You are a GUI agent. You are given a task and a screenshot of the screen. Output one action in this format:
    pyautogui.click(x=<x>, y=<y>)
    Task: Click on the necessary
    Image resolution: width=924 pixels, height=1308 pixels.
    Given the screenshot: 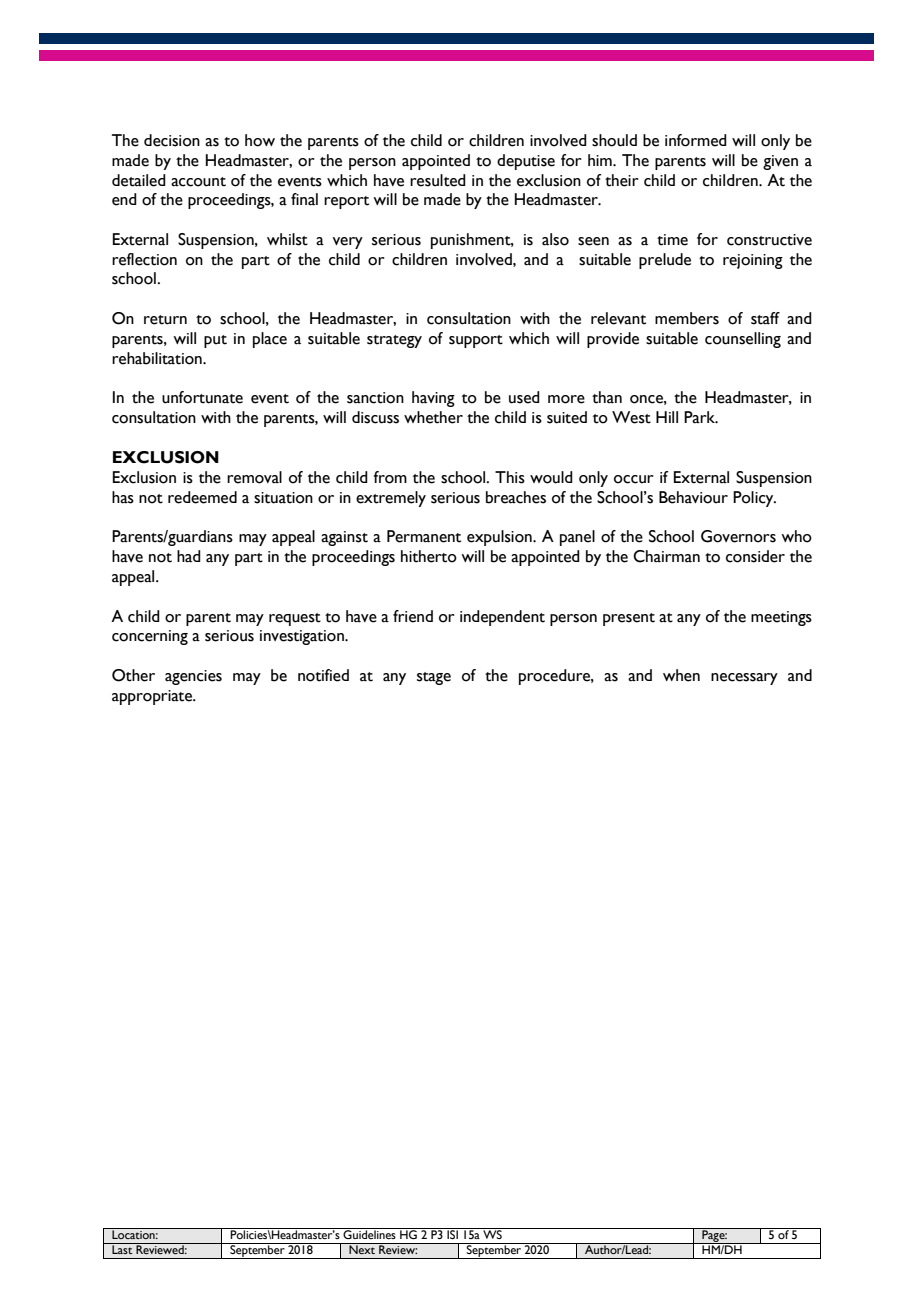 What is the action you would take?
    pyautogui.click(x=744, y=679)
